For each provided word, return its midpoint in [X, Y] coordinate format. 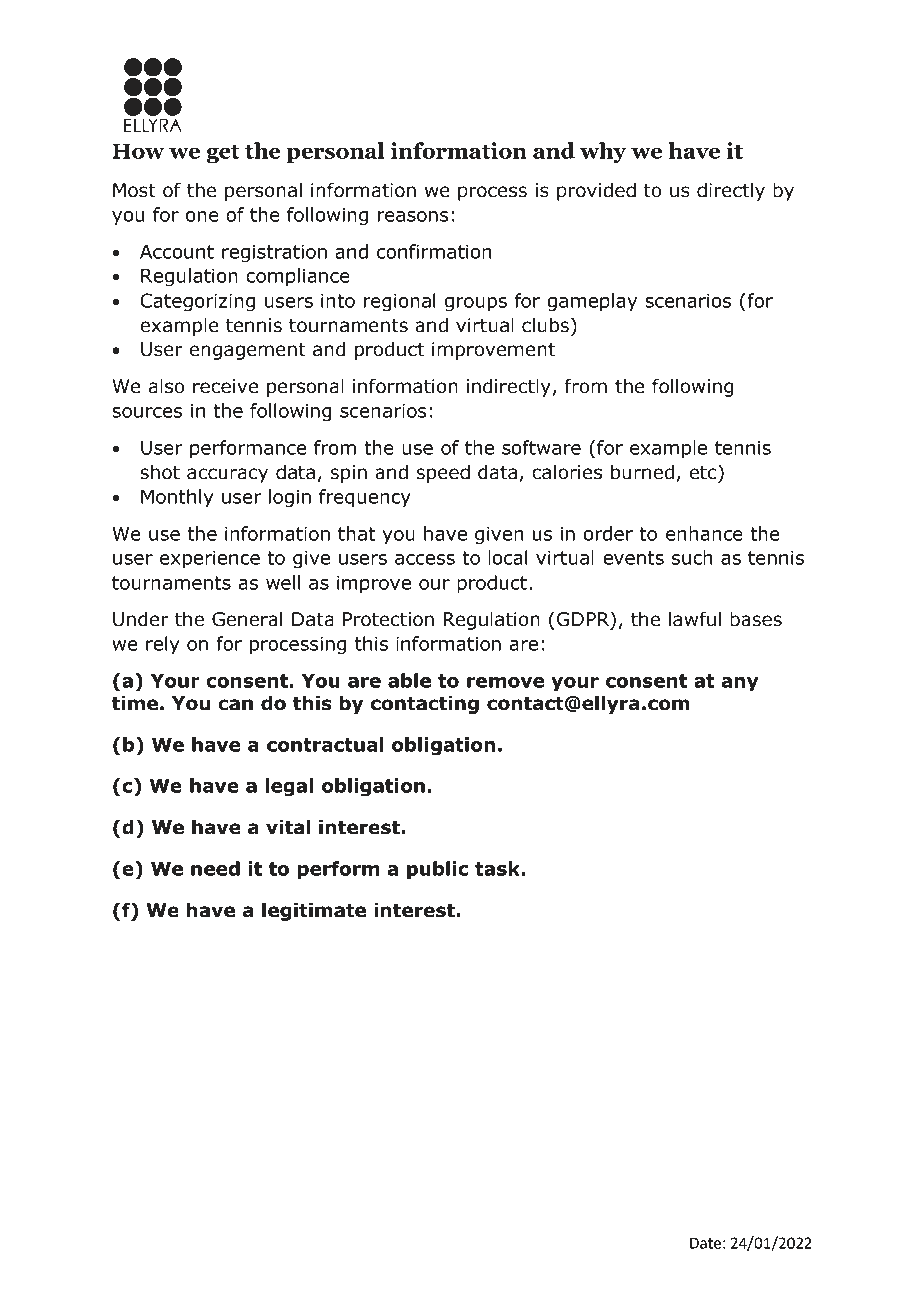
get [223, 154]
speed [443, 473]
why [603, 153]
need [215, 868]
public [438, 870]
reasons [413, 216]
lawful [695, 619]
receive [226, 386]
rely [163, 645]
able [409, 680]
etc [704, 472]
